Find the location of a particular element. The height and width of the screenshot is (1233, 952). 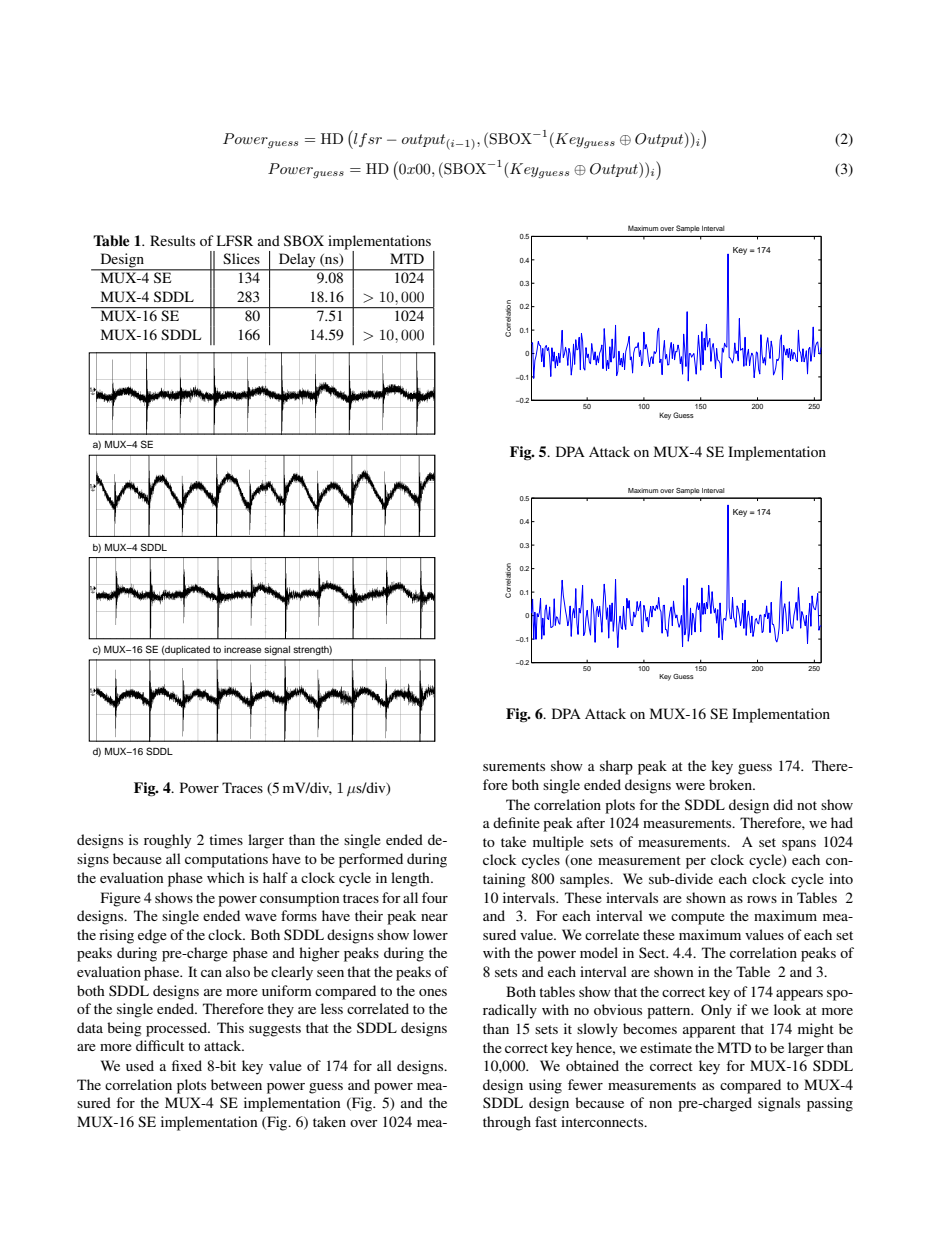

four is located at coordinates (435, 897).
